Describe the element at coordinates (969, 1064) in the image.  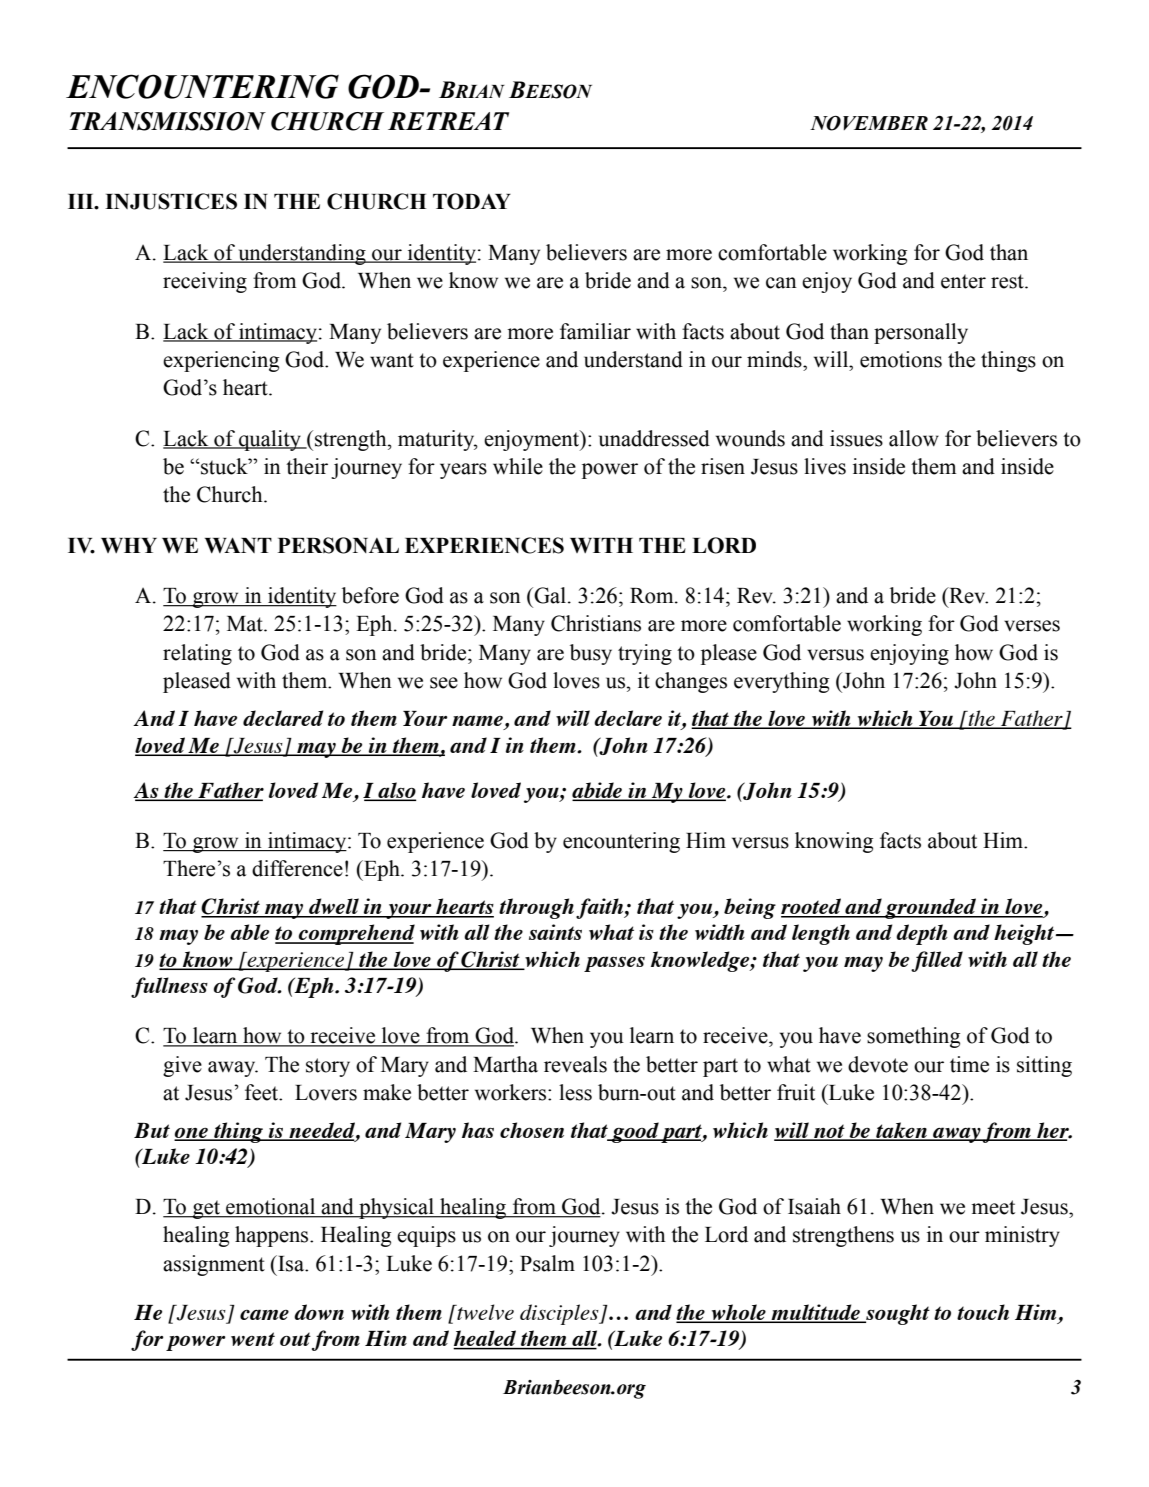
I see `time` at that location.
